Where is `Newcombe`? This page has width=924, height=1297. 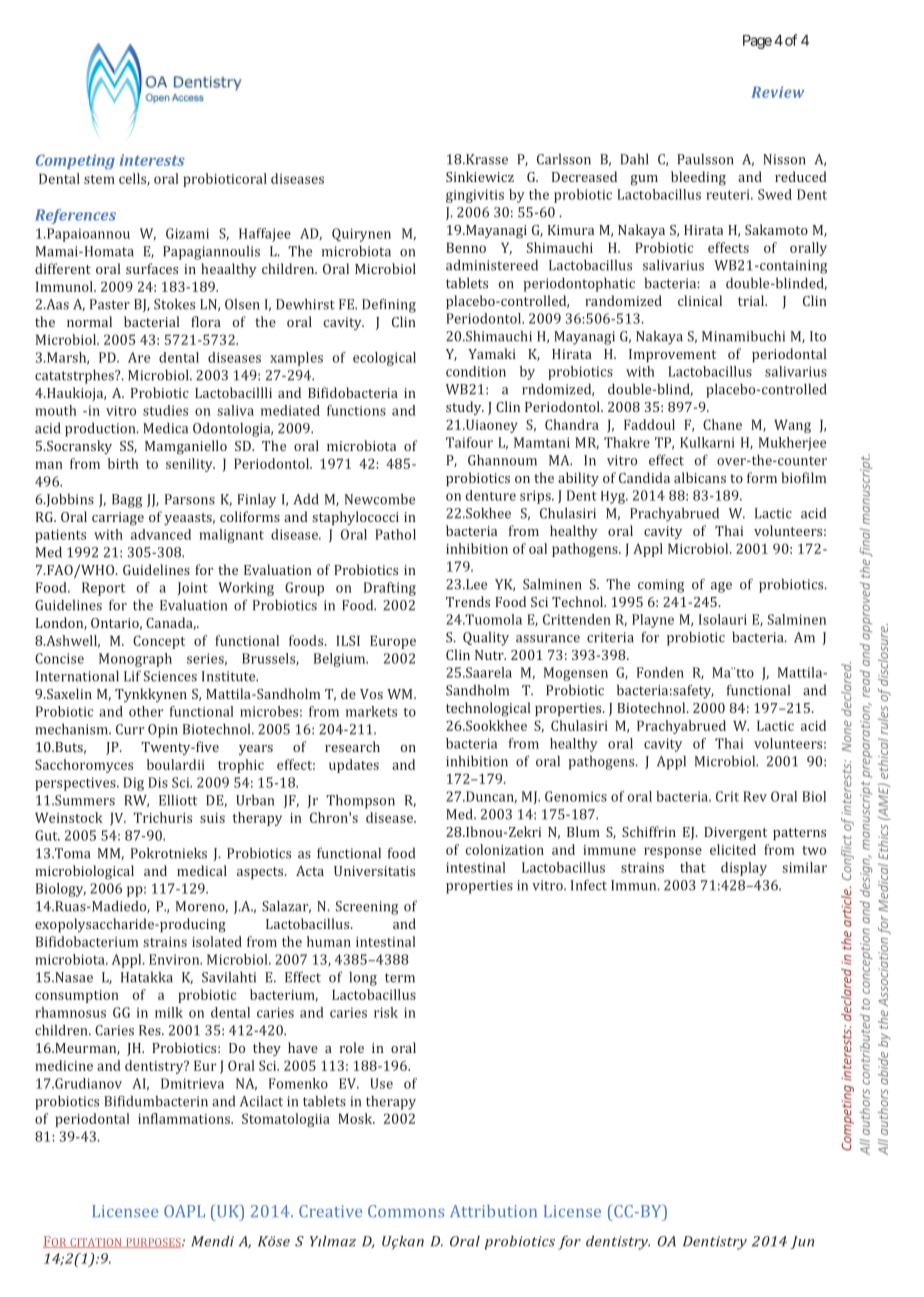
Newcombe is located at coordinates (380, 499).
